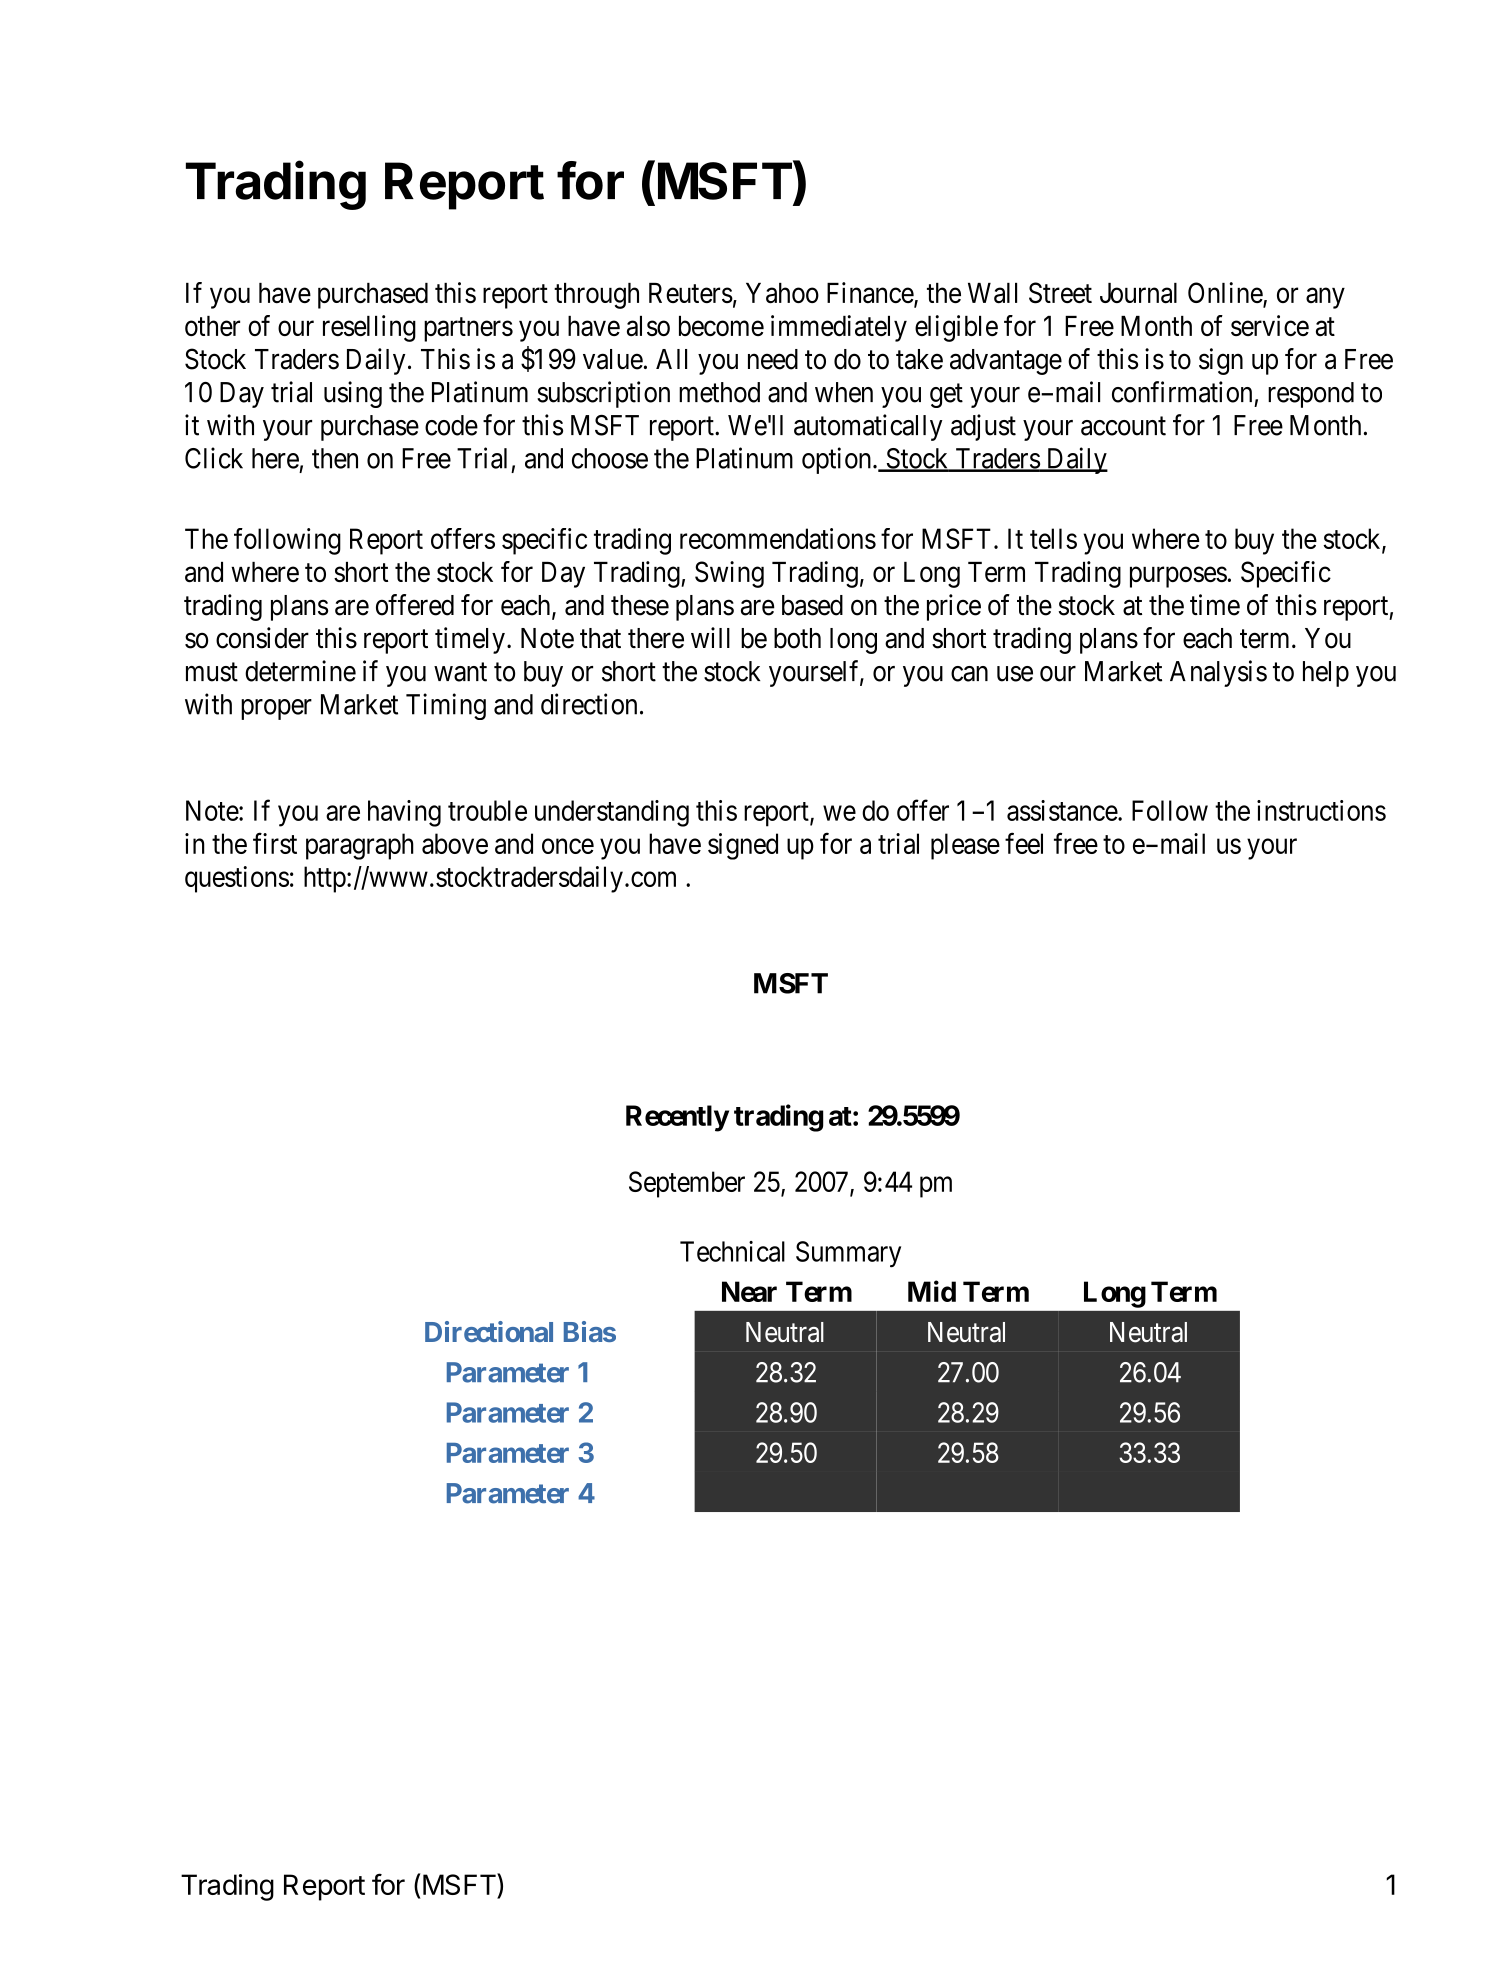 This screenshot has height=1985, width=1491. What do you see at coordinates (262, 638) in the screenshot?
I see `consider` at bounding box center [262, 638].
